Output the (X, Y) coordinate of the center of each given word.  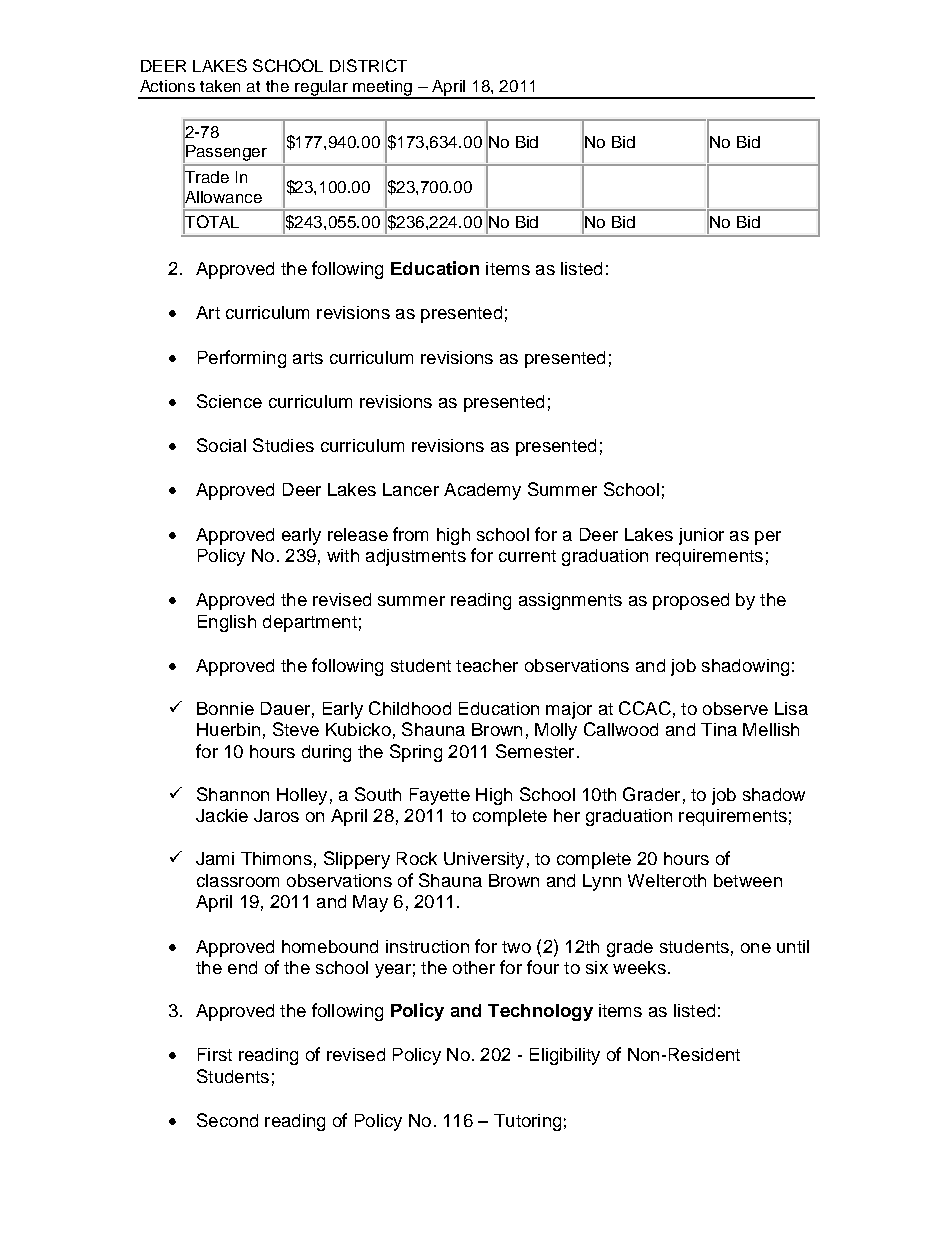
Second (227, 1120)
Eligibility (565, 1056)
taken (220, 86)
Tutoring (527, 1122)
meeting (383, 89)
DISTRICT (368, 65)
